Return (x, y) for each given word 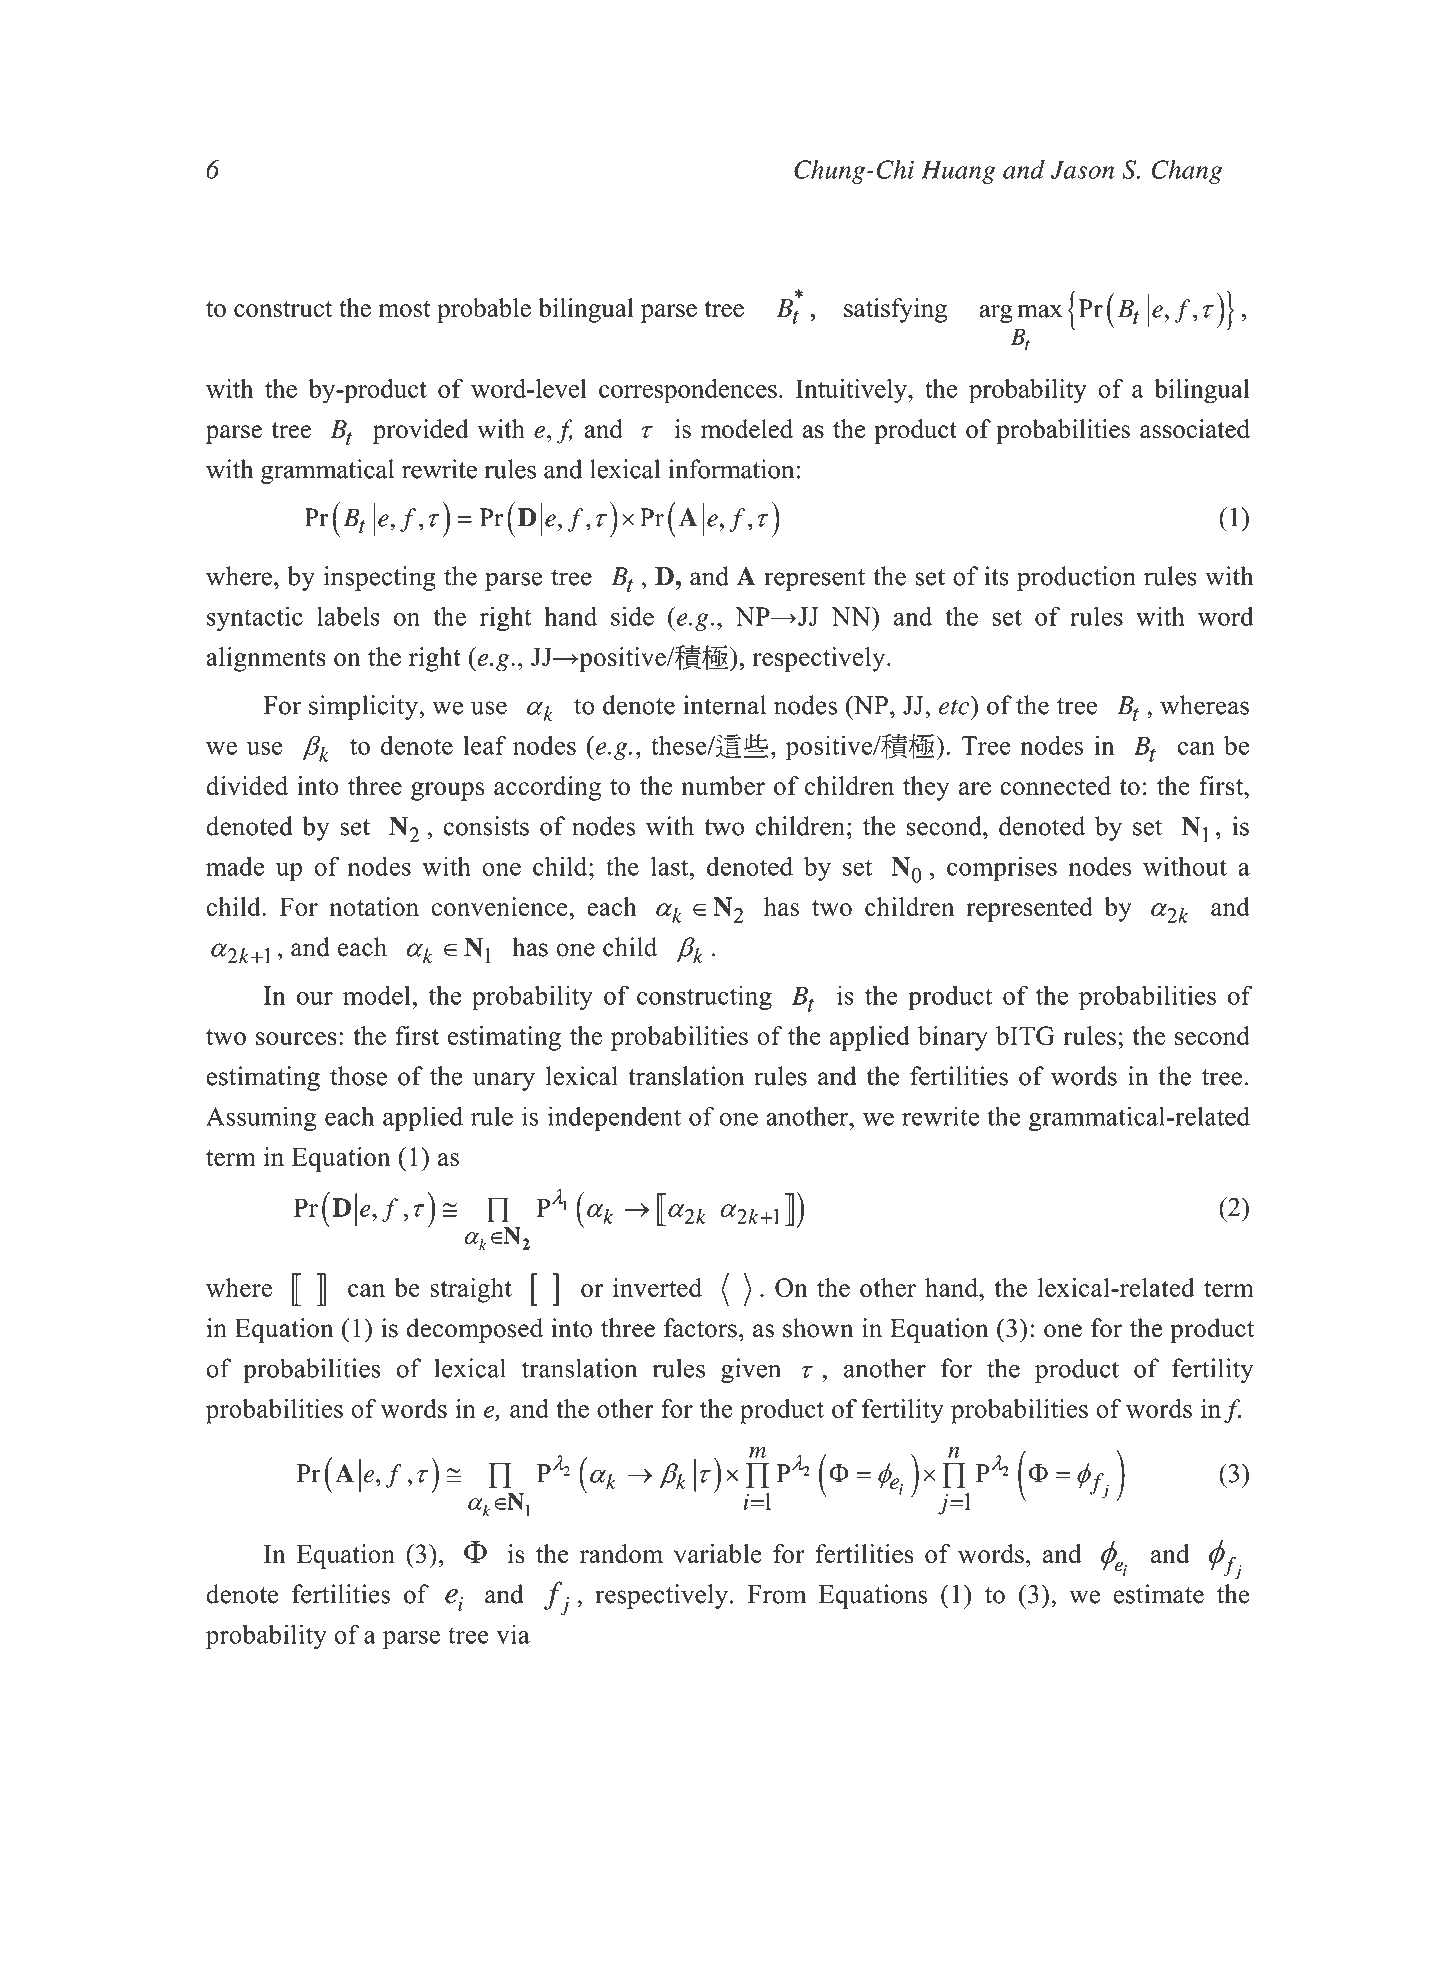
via (513, 1634)
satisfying (895, 310)
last (671, 866)
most (405, 309)
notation (374, 906)
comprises (1002, 869)
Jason (1083, 169)
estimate (1159, 1594)
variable (718, 1553)
